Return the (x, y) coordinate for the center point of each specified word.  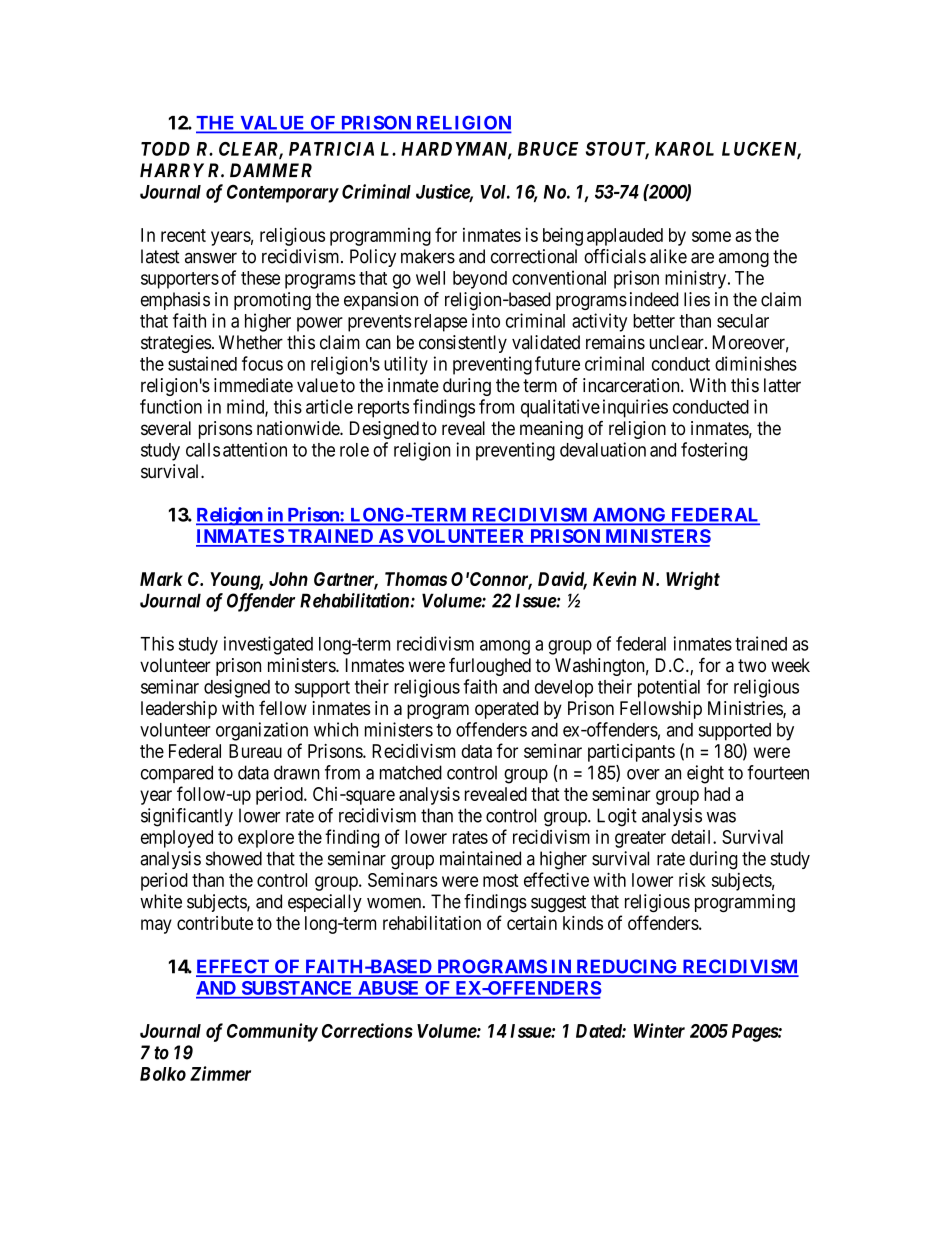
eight (705, 774)
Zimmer (220, 1073)
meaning (551, 430)
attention (255, 449)
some (711, 236)
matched (411, 772)
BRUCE (548, 149)
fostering (714, 451)
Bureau (255, 751)
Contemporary (283, 194)
